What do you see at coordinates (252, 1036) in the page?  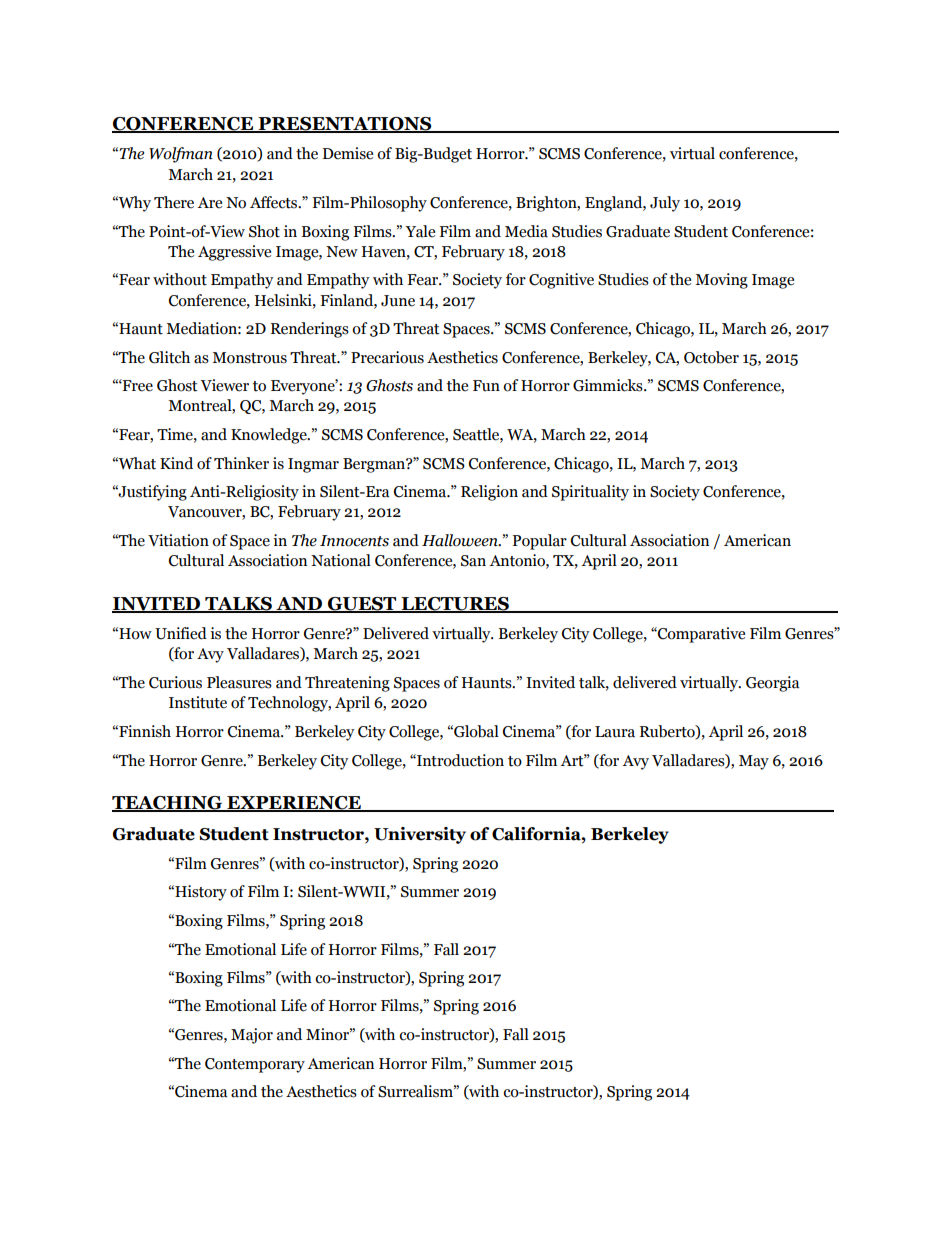 I see `Major` at bounding box center [252, 1036].
